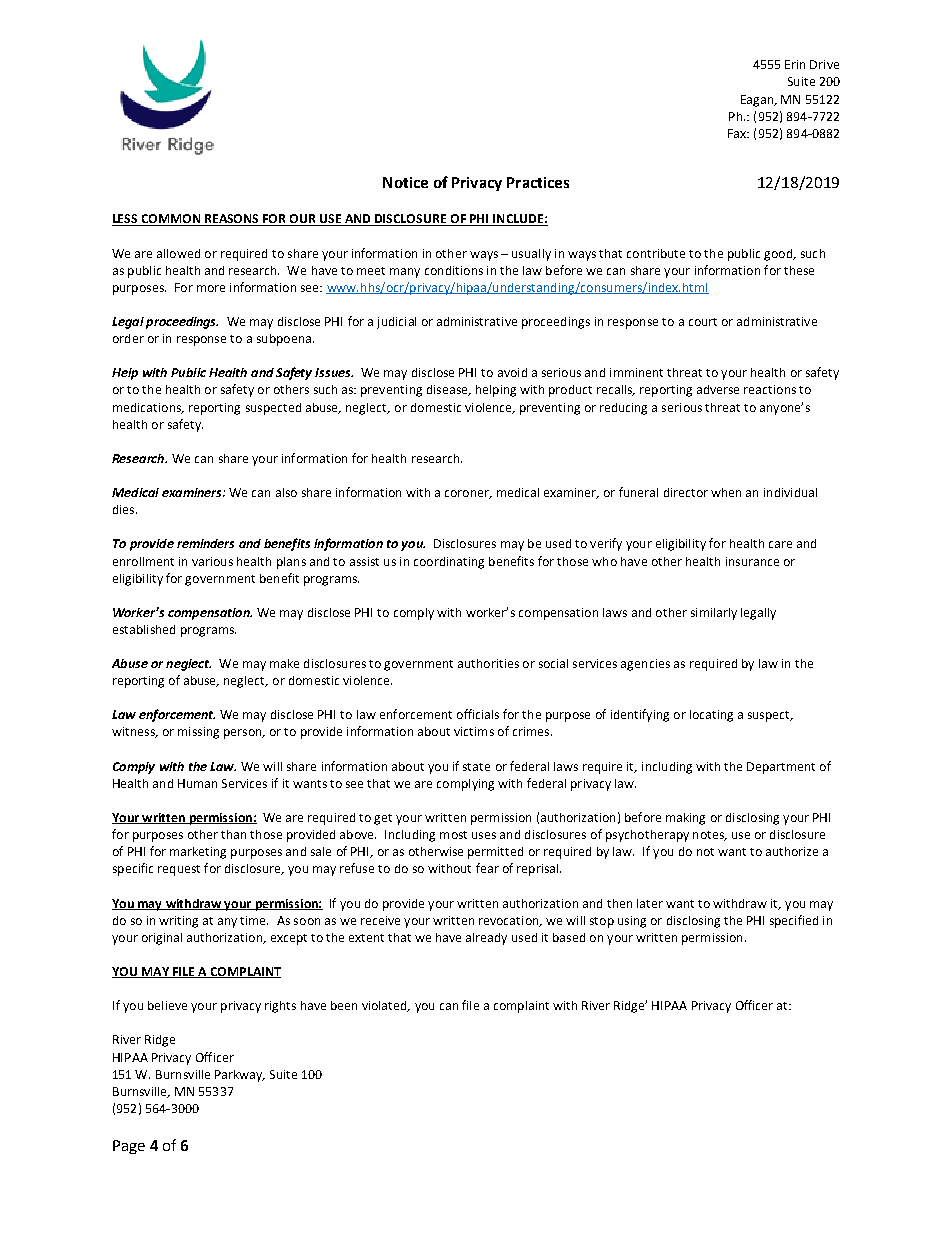 This document has width=952, height=1233. Describe the element at coordinates (794, 921) in the document. I see `specified` at that location.
